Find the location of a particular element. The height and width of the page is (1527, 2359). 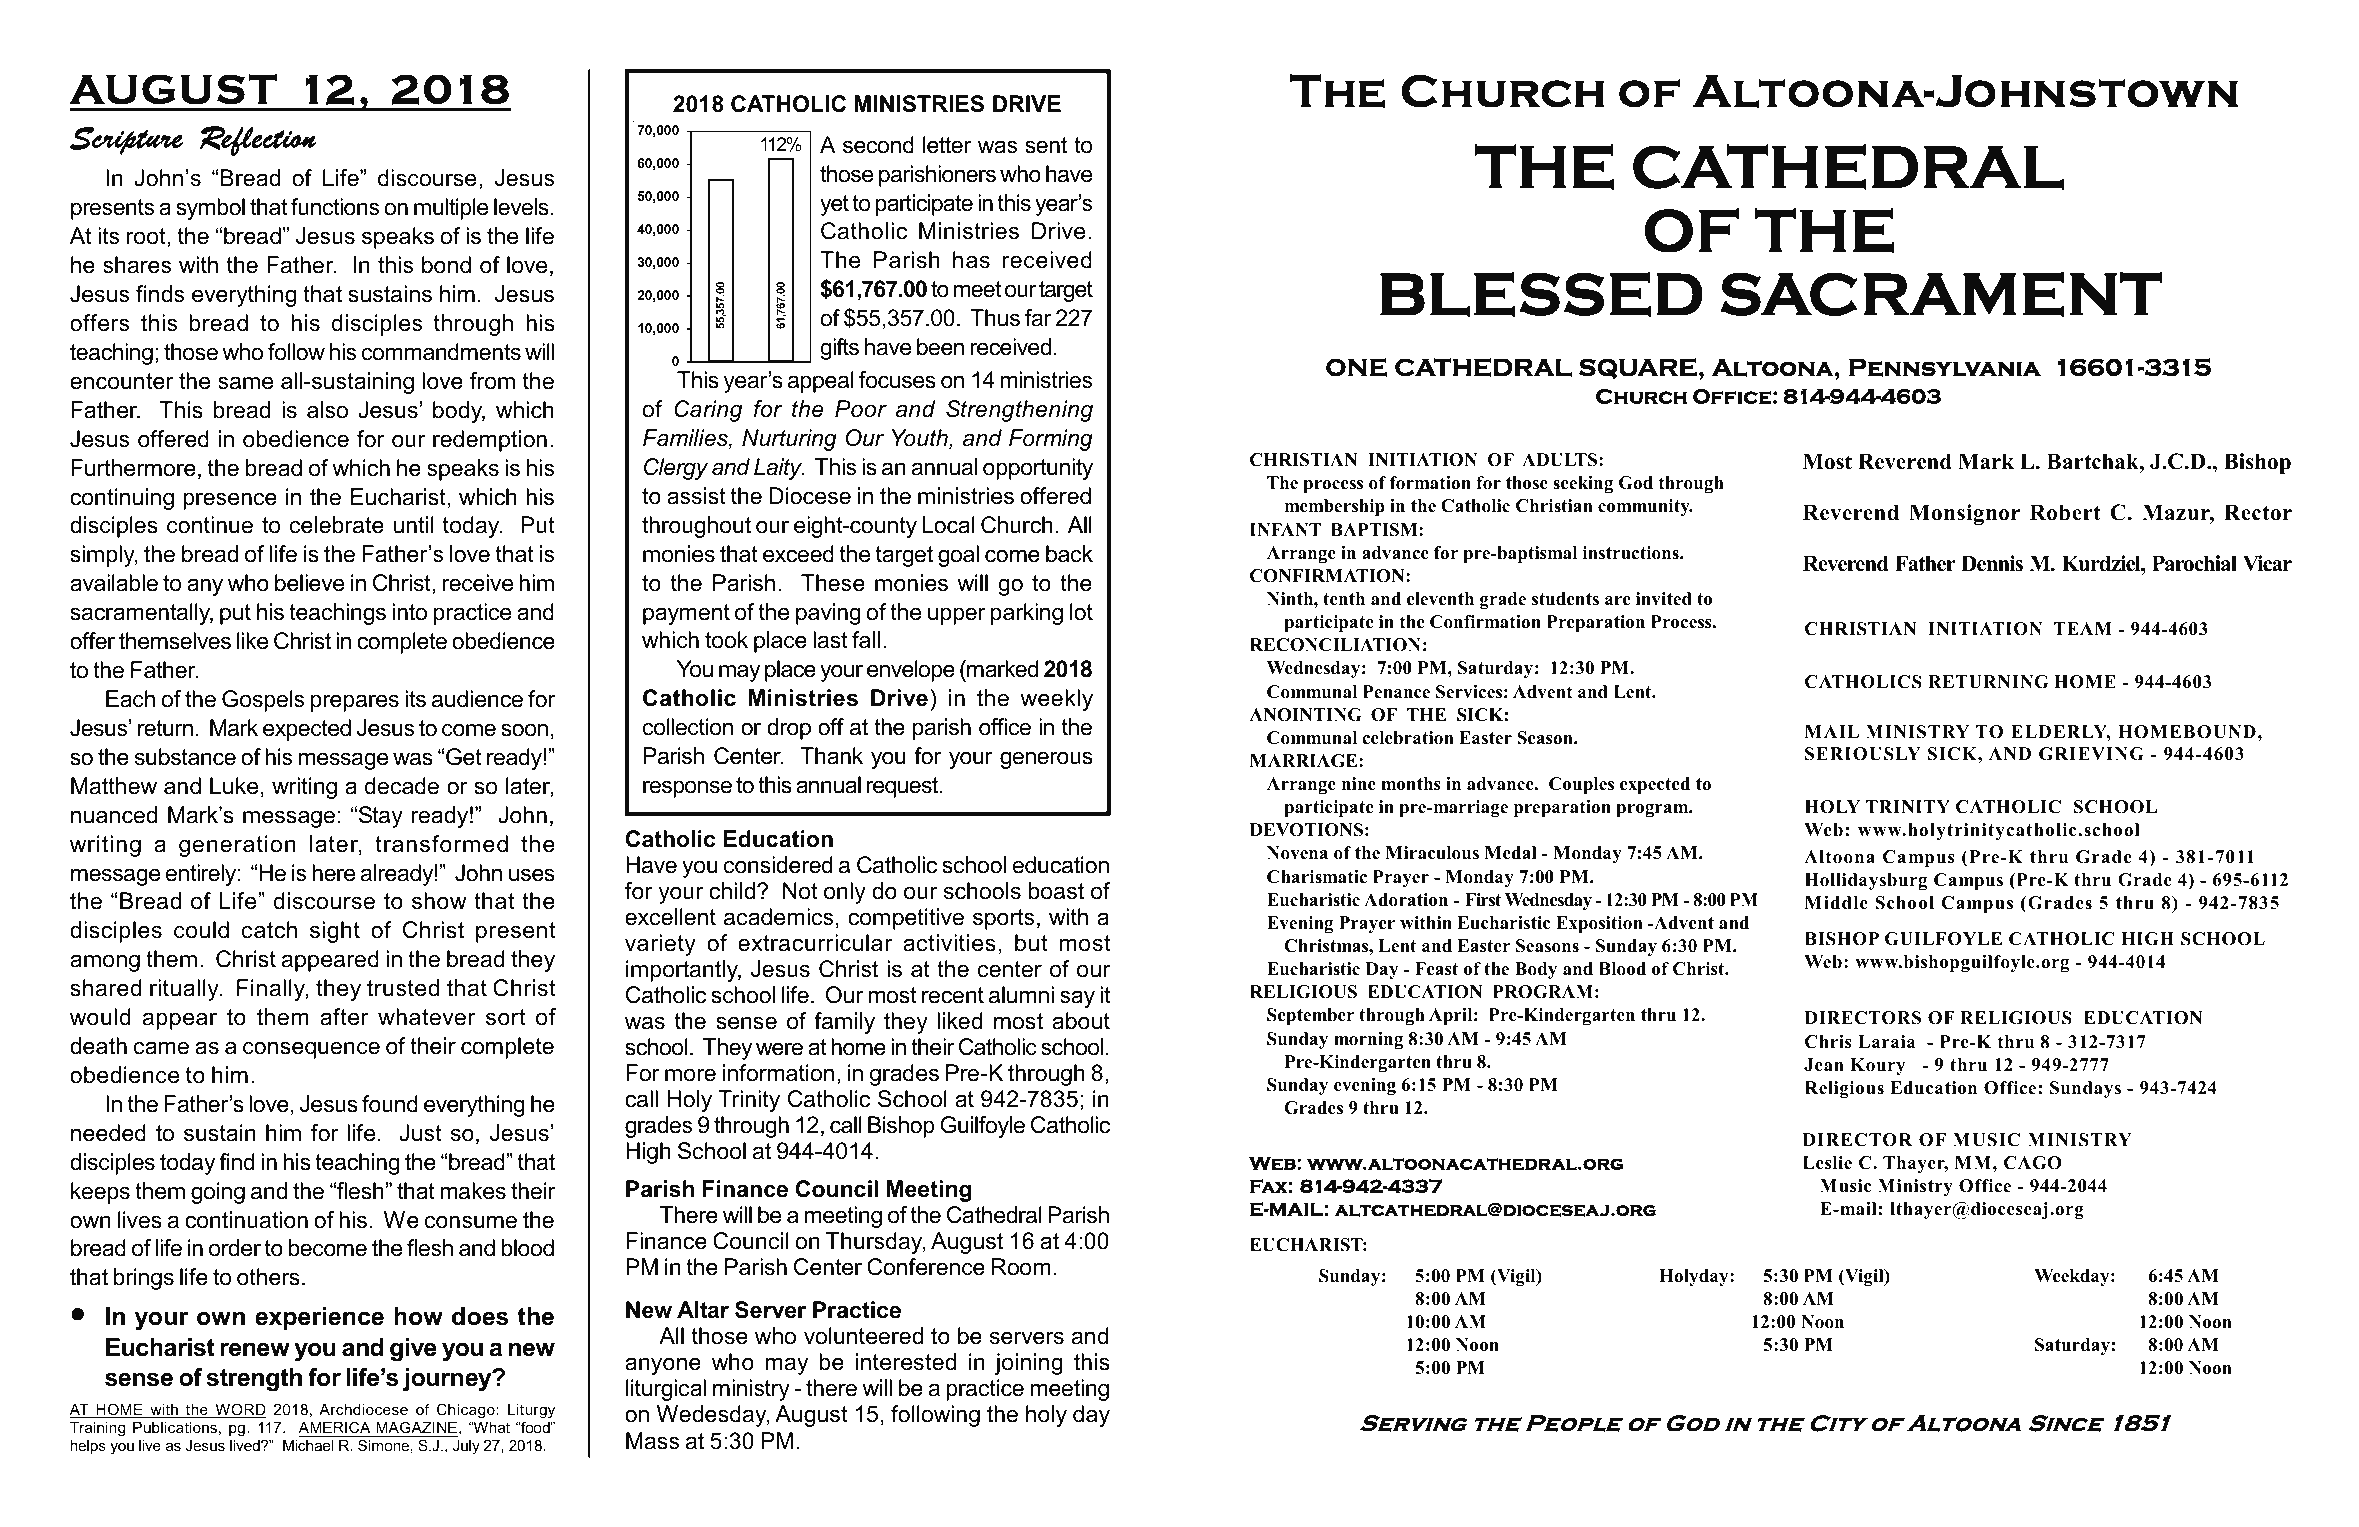

BLESSED is located at coordinates (1541, 294).
